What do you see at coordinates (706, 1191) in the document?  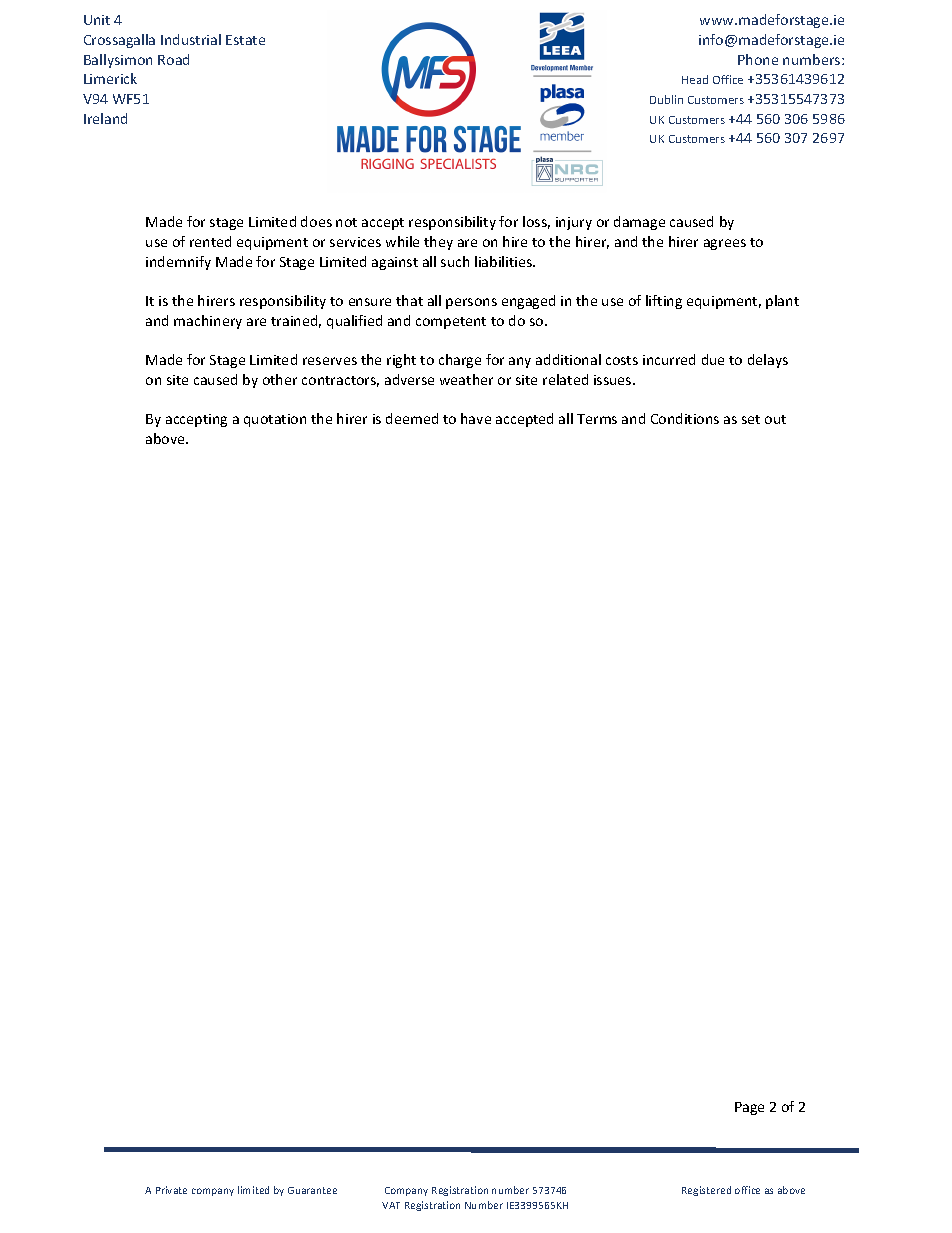 I see `Registered` at bounding box center [706, 1191].
